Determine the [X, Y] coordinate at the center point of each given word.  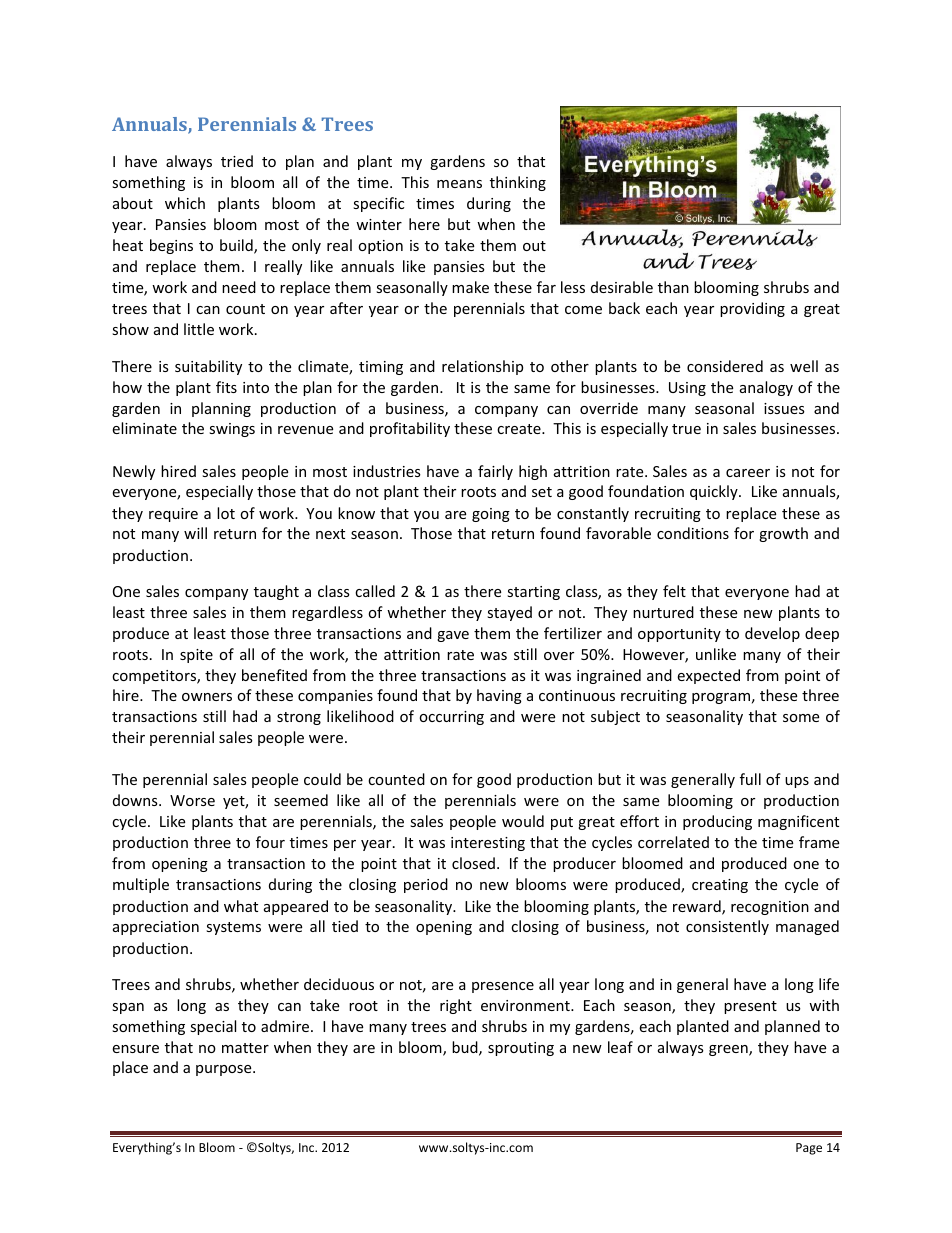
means [459, 184]
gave [453, 636]
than [673, 287]
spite [196, 656]
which [185, 203]
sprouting [521, 1049]
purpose [225, 1070]
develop [772, 634]
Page [809, 1149]
